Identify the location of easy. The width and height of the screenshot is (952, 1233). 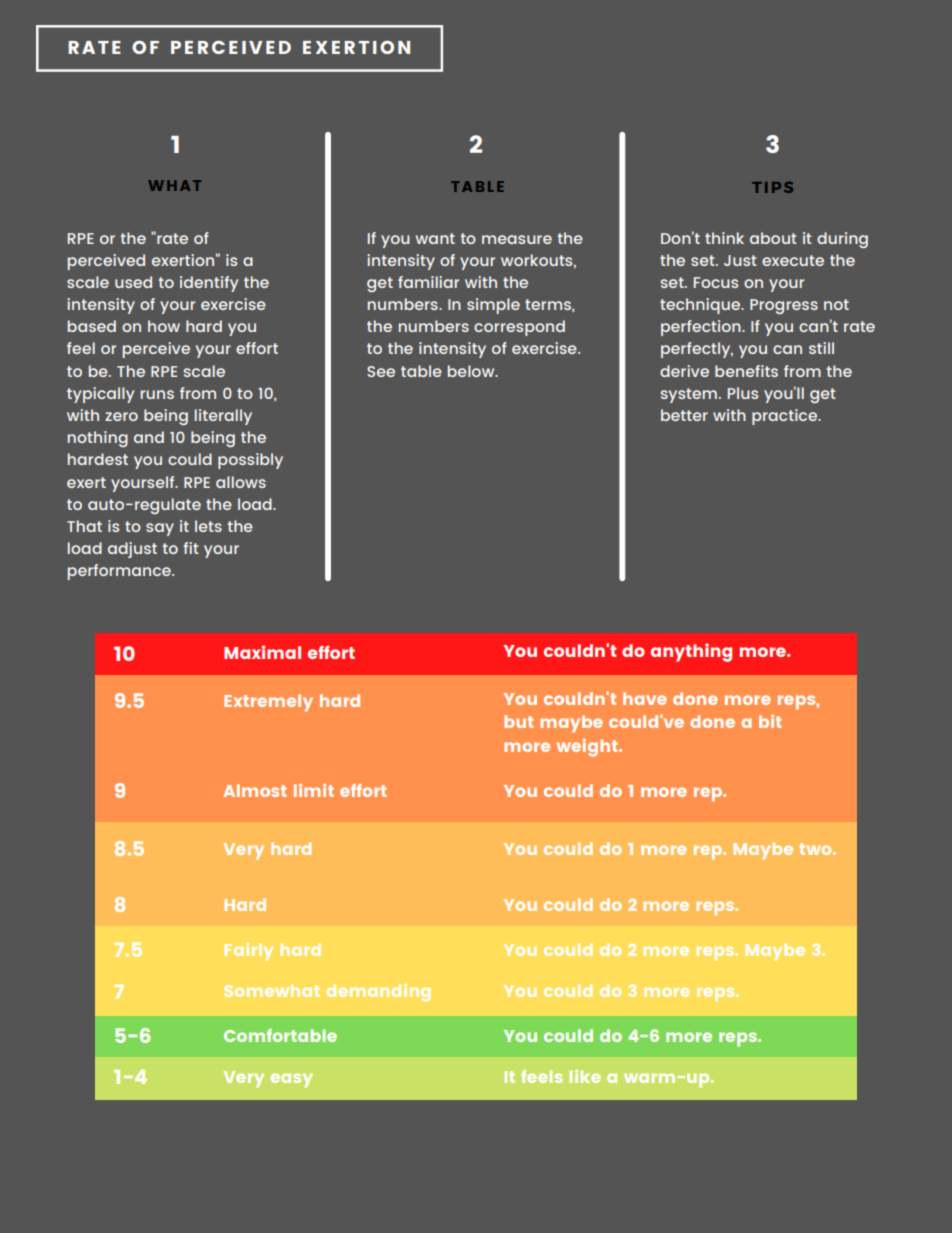
(292, 1080).
